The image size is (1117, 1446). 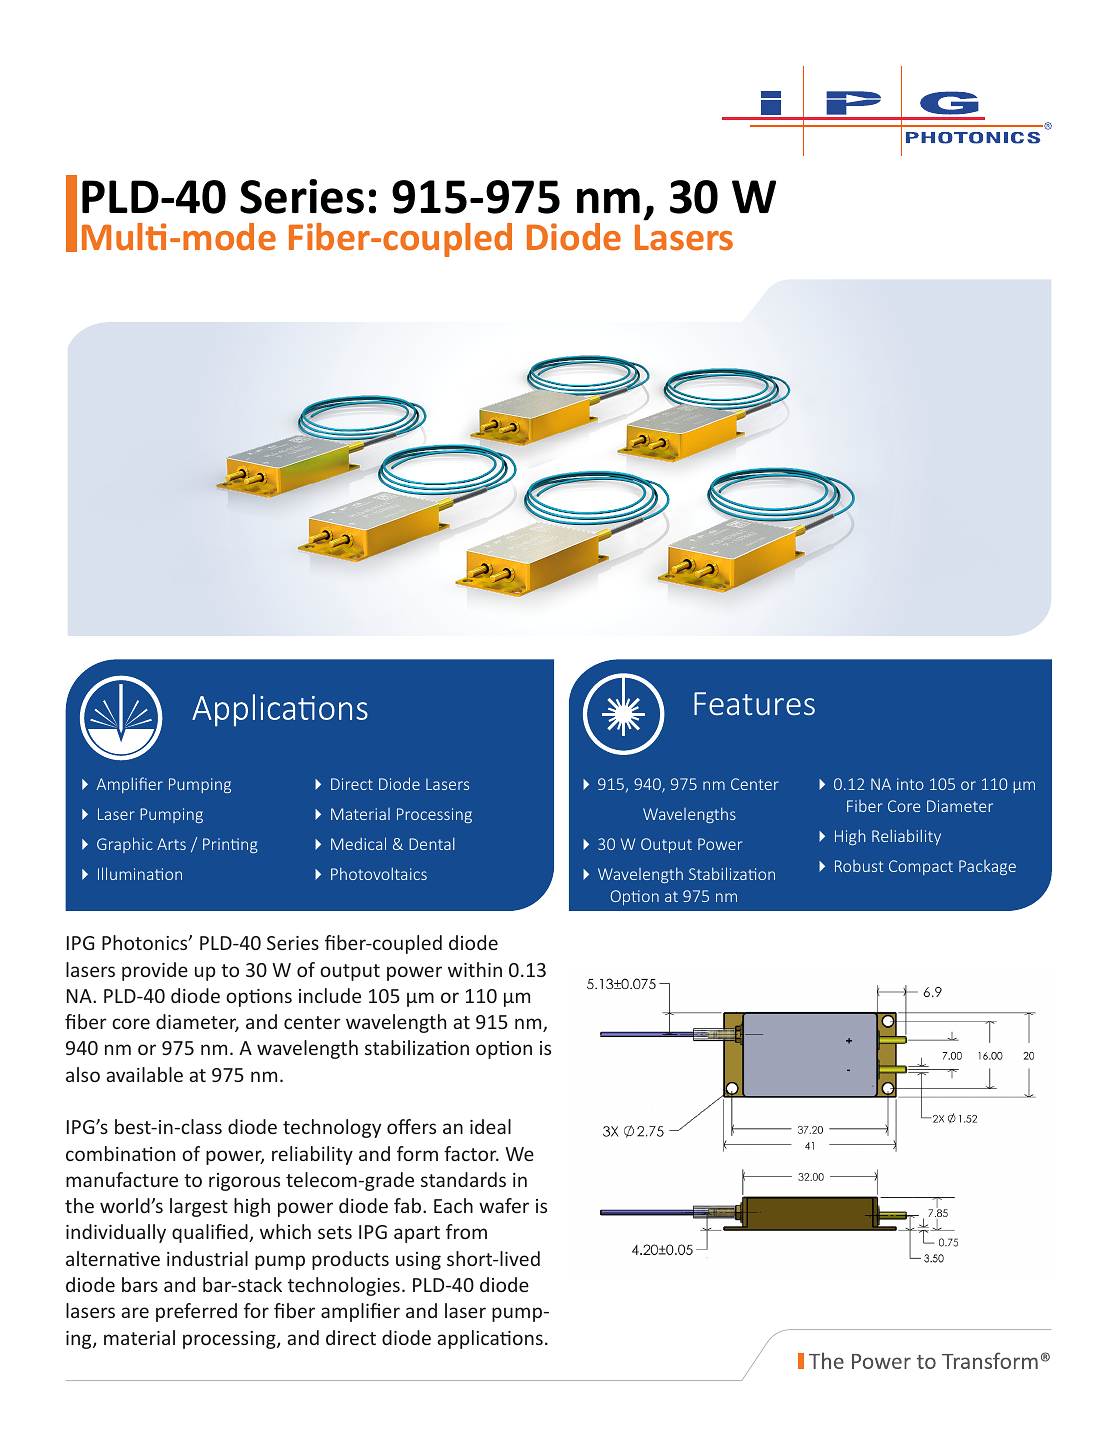 I want to click on into, so click(x=910, y=784).
